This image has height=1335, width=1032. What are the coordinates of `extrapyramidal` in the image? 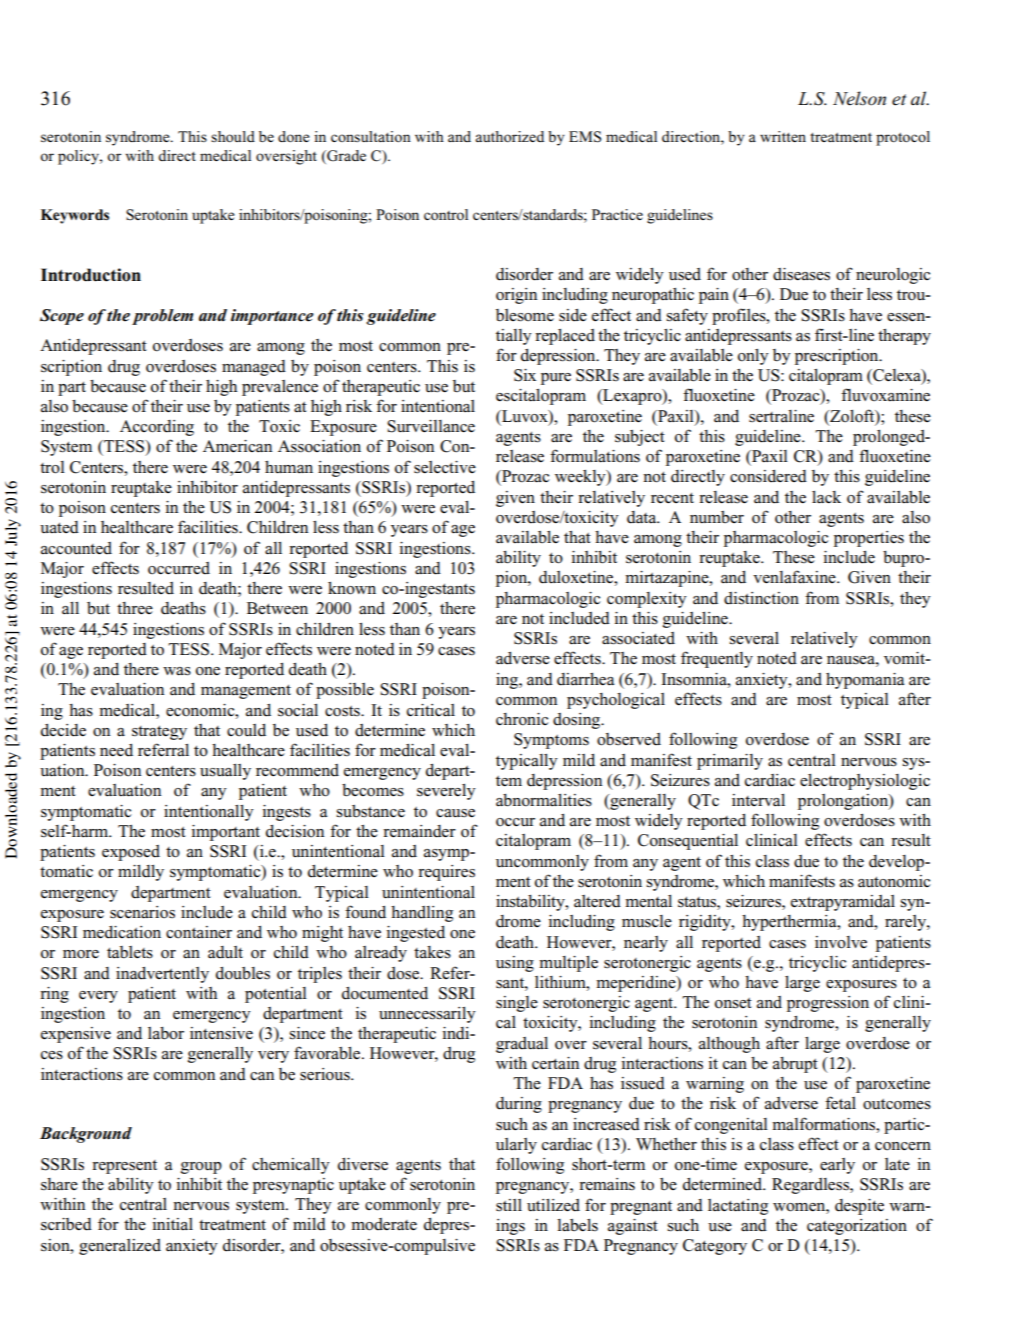 It's located at (843, 903).
